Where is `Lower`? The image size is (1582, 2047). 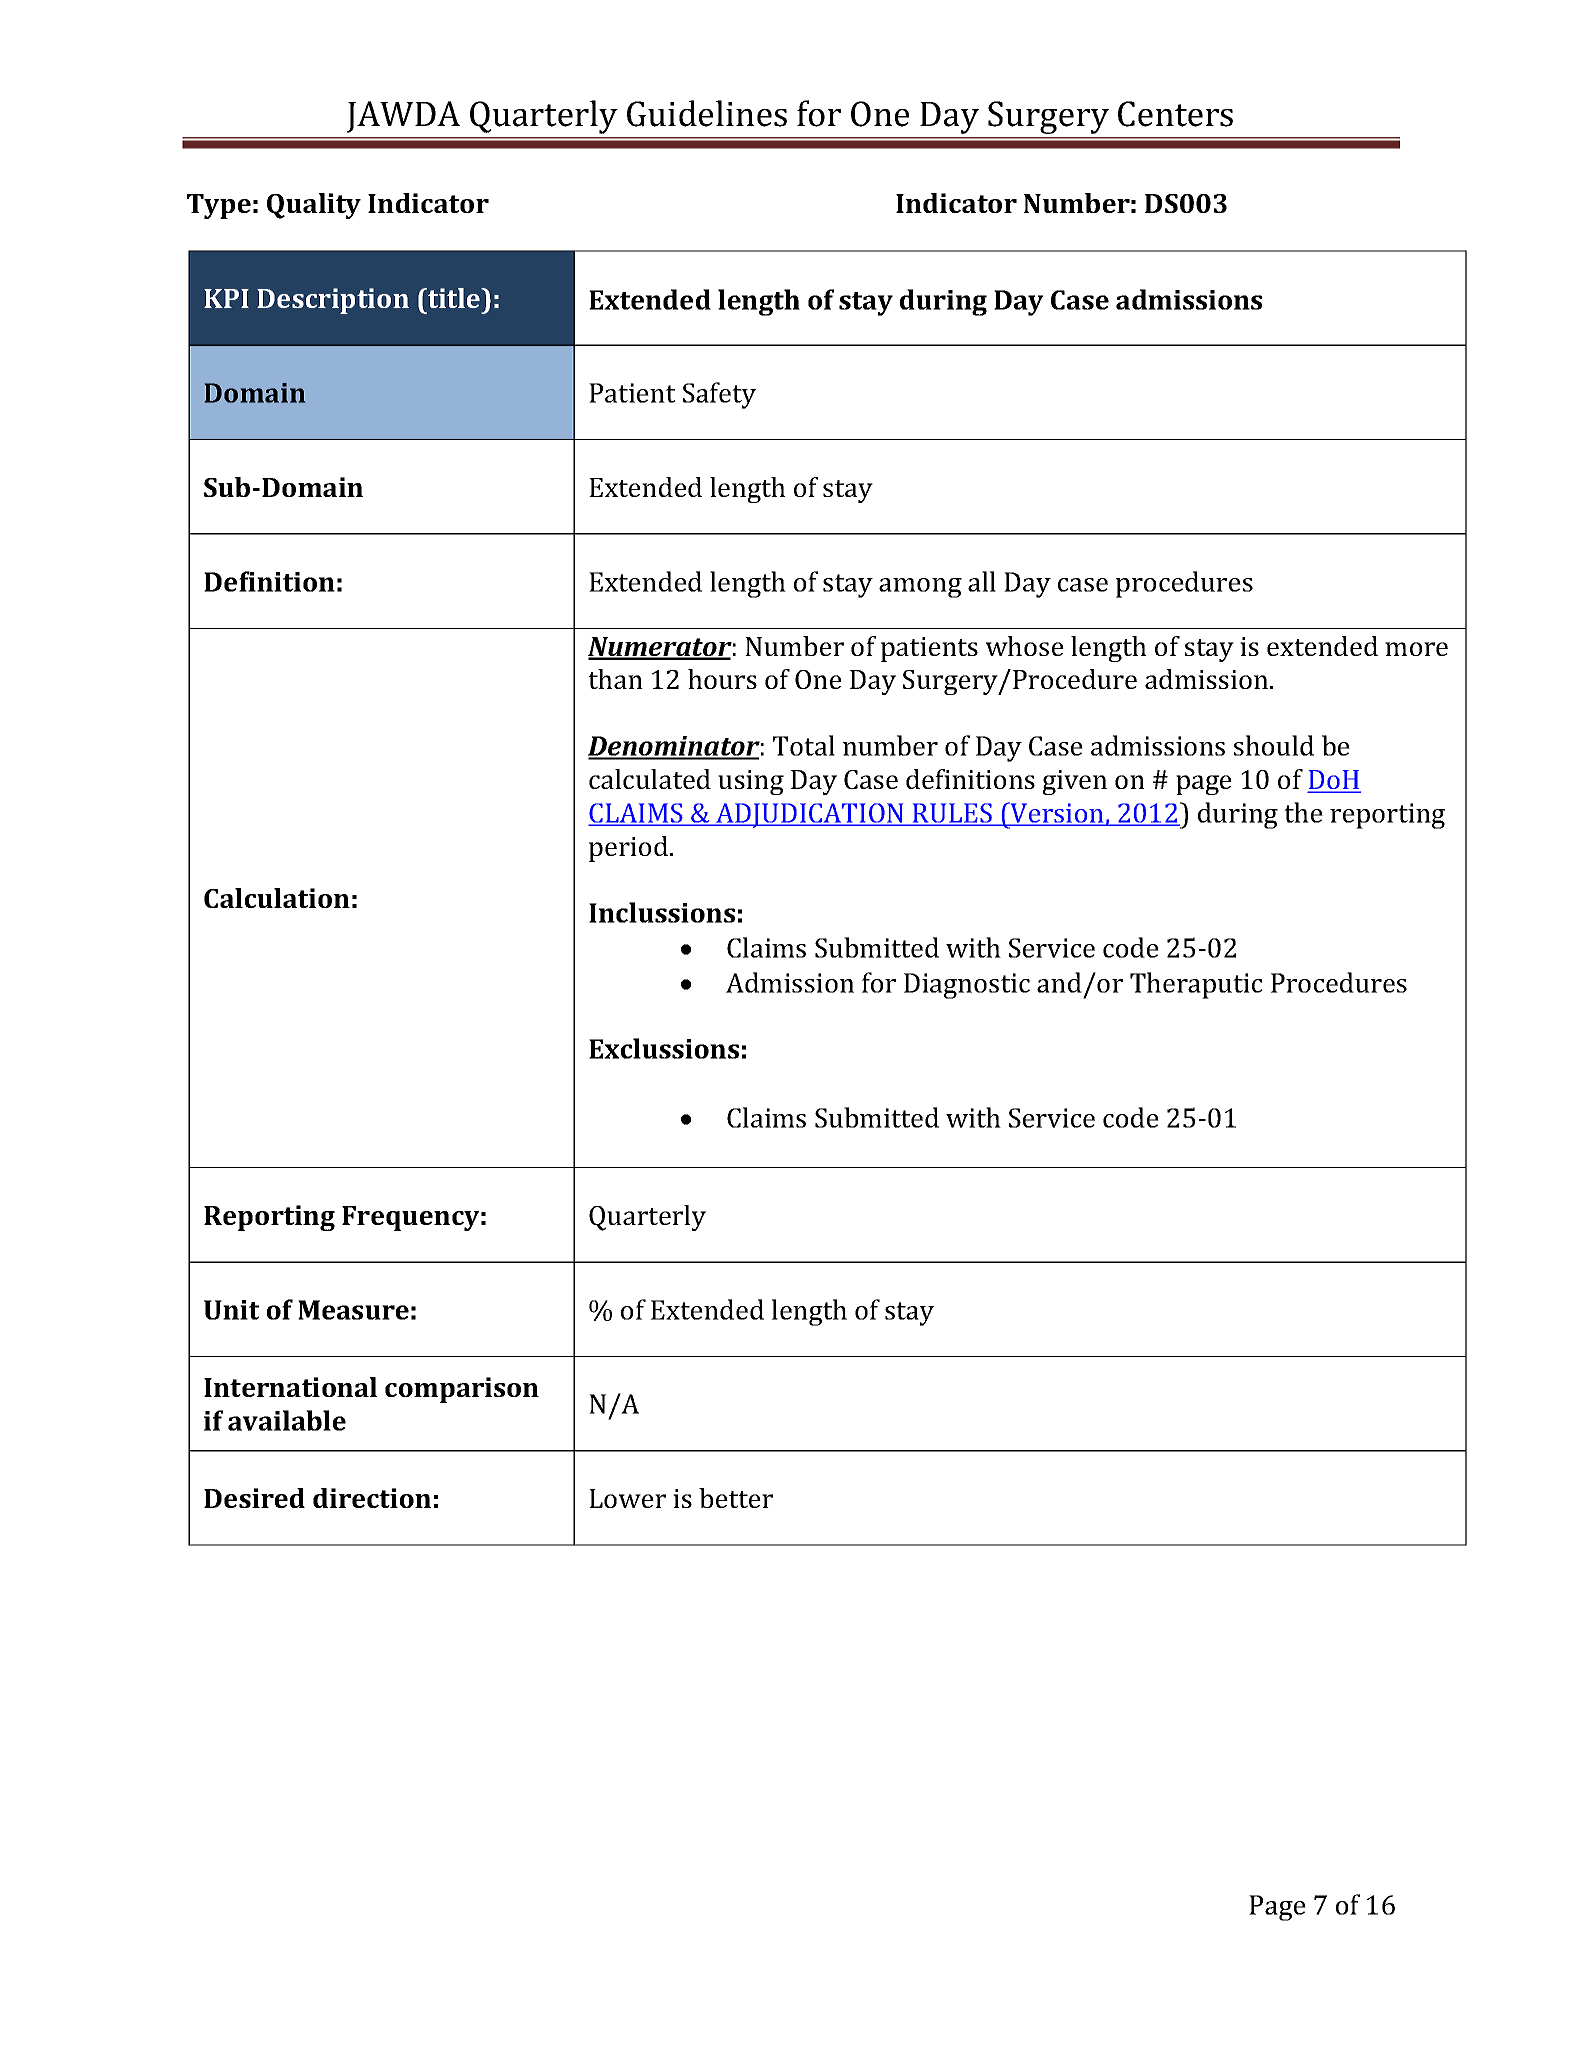
Lower is located at coordinates (627, 1498).
